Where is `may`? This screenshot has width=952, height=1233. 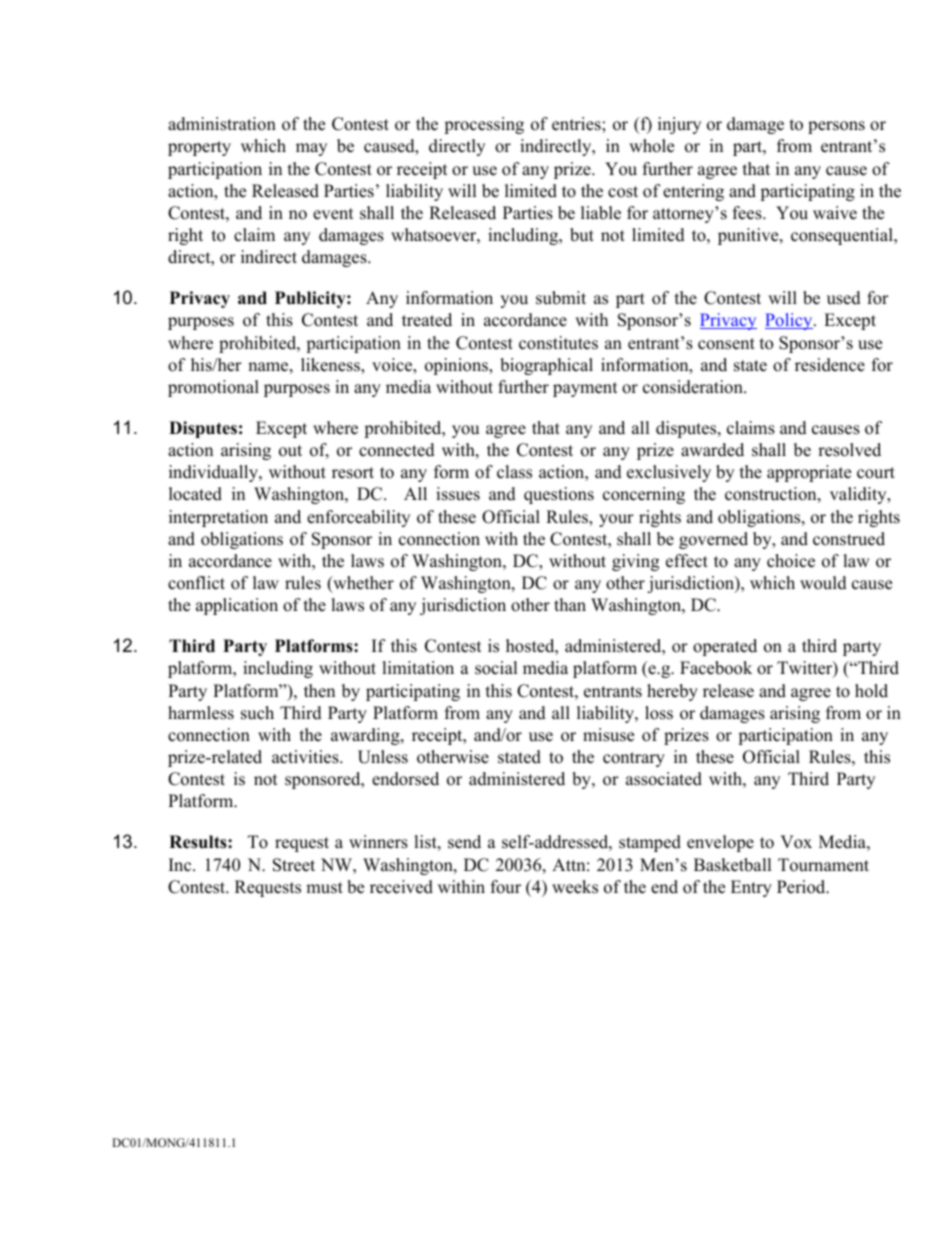
may is located at coordinates (311, 149).
